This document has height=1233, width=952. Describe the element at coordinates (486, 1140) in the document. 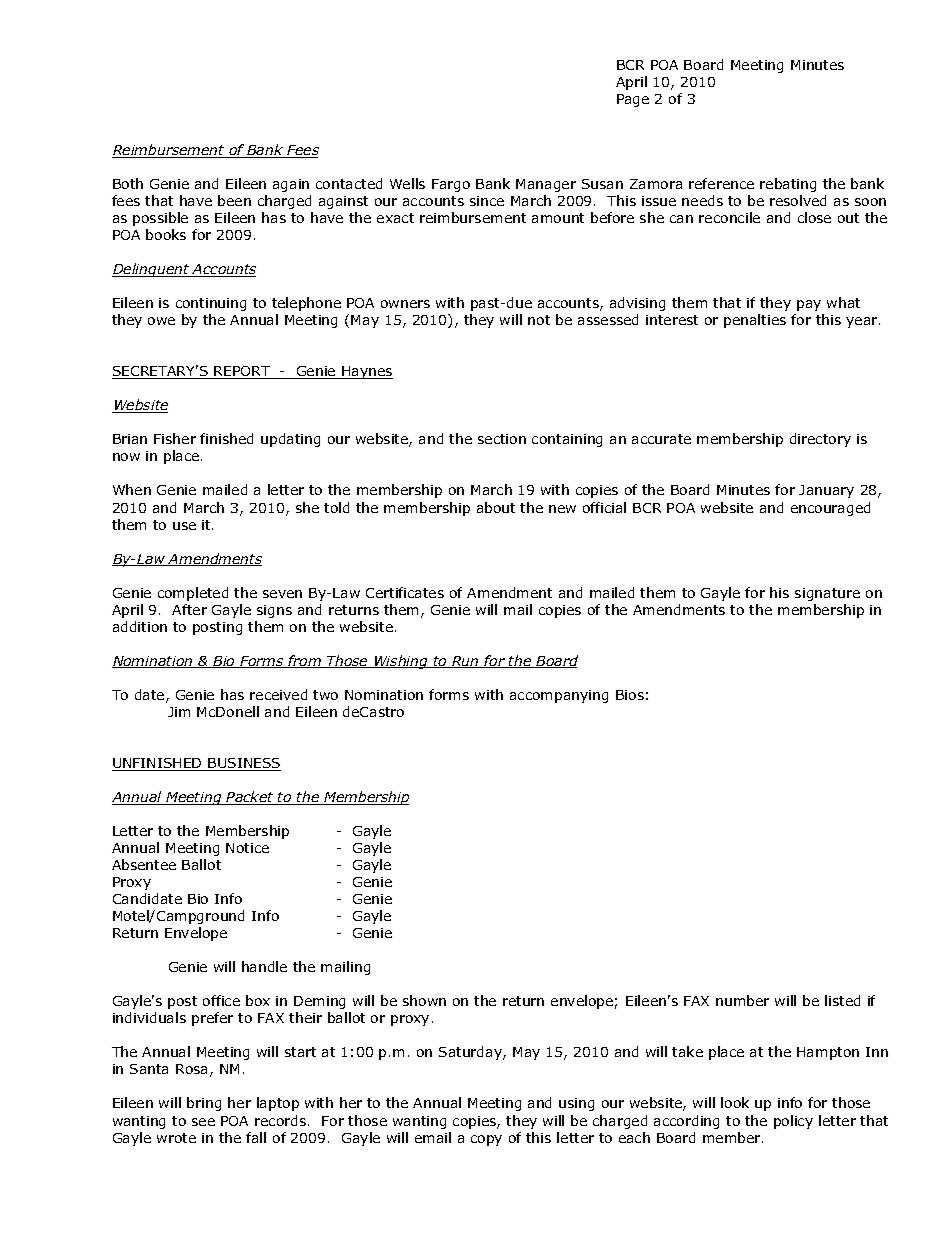

I see `copy` at that location.
